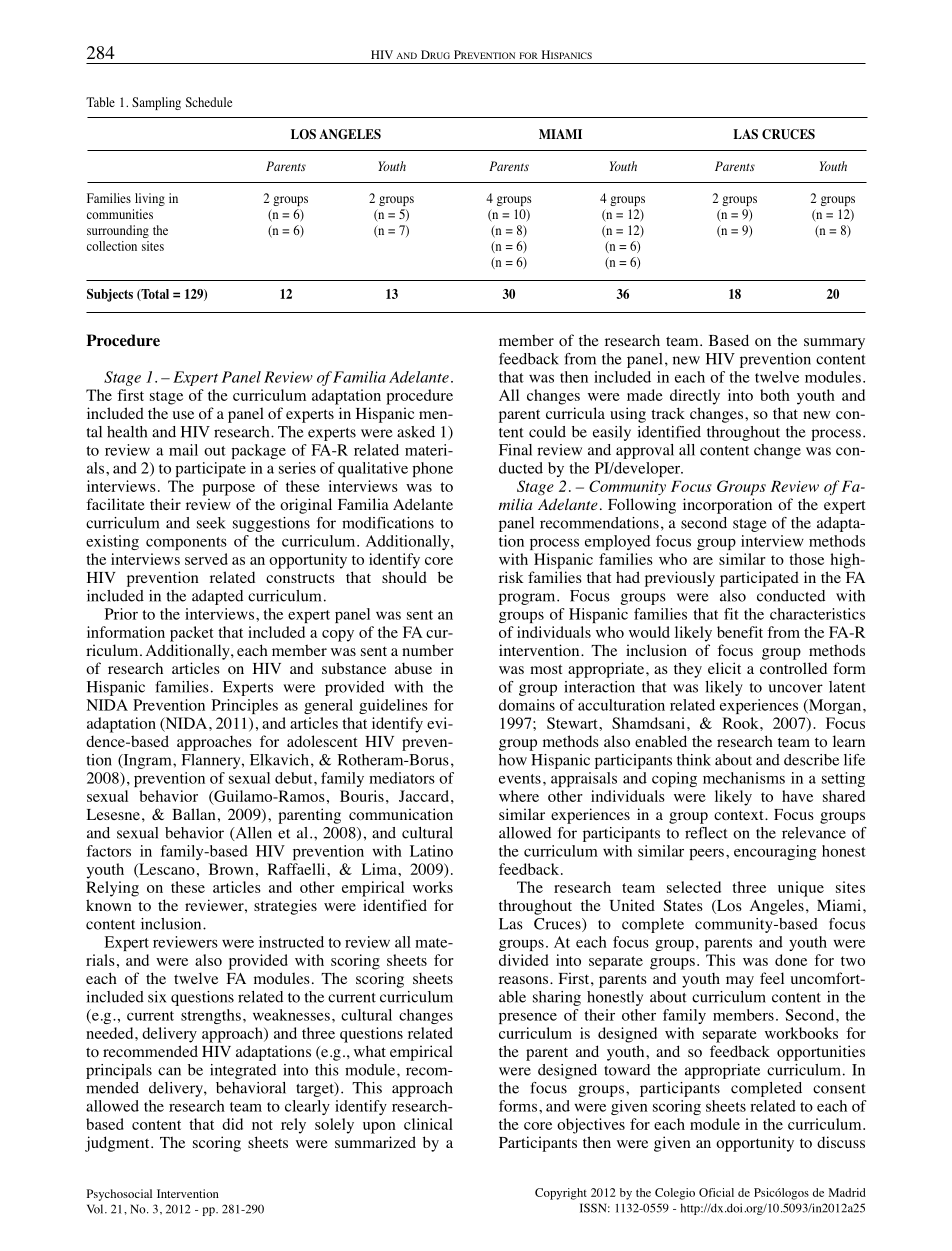  I want to click on summary, so click(834, 344).
